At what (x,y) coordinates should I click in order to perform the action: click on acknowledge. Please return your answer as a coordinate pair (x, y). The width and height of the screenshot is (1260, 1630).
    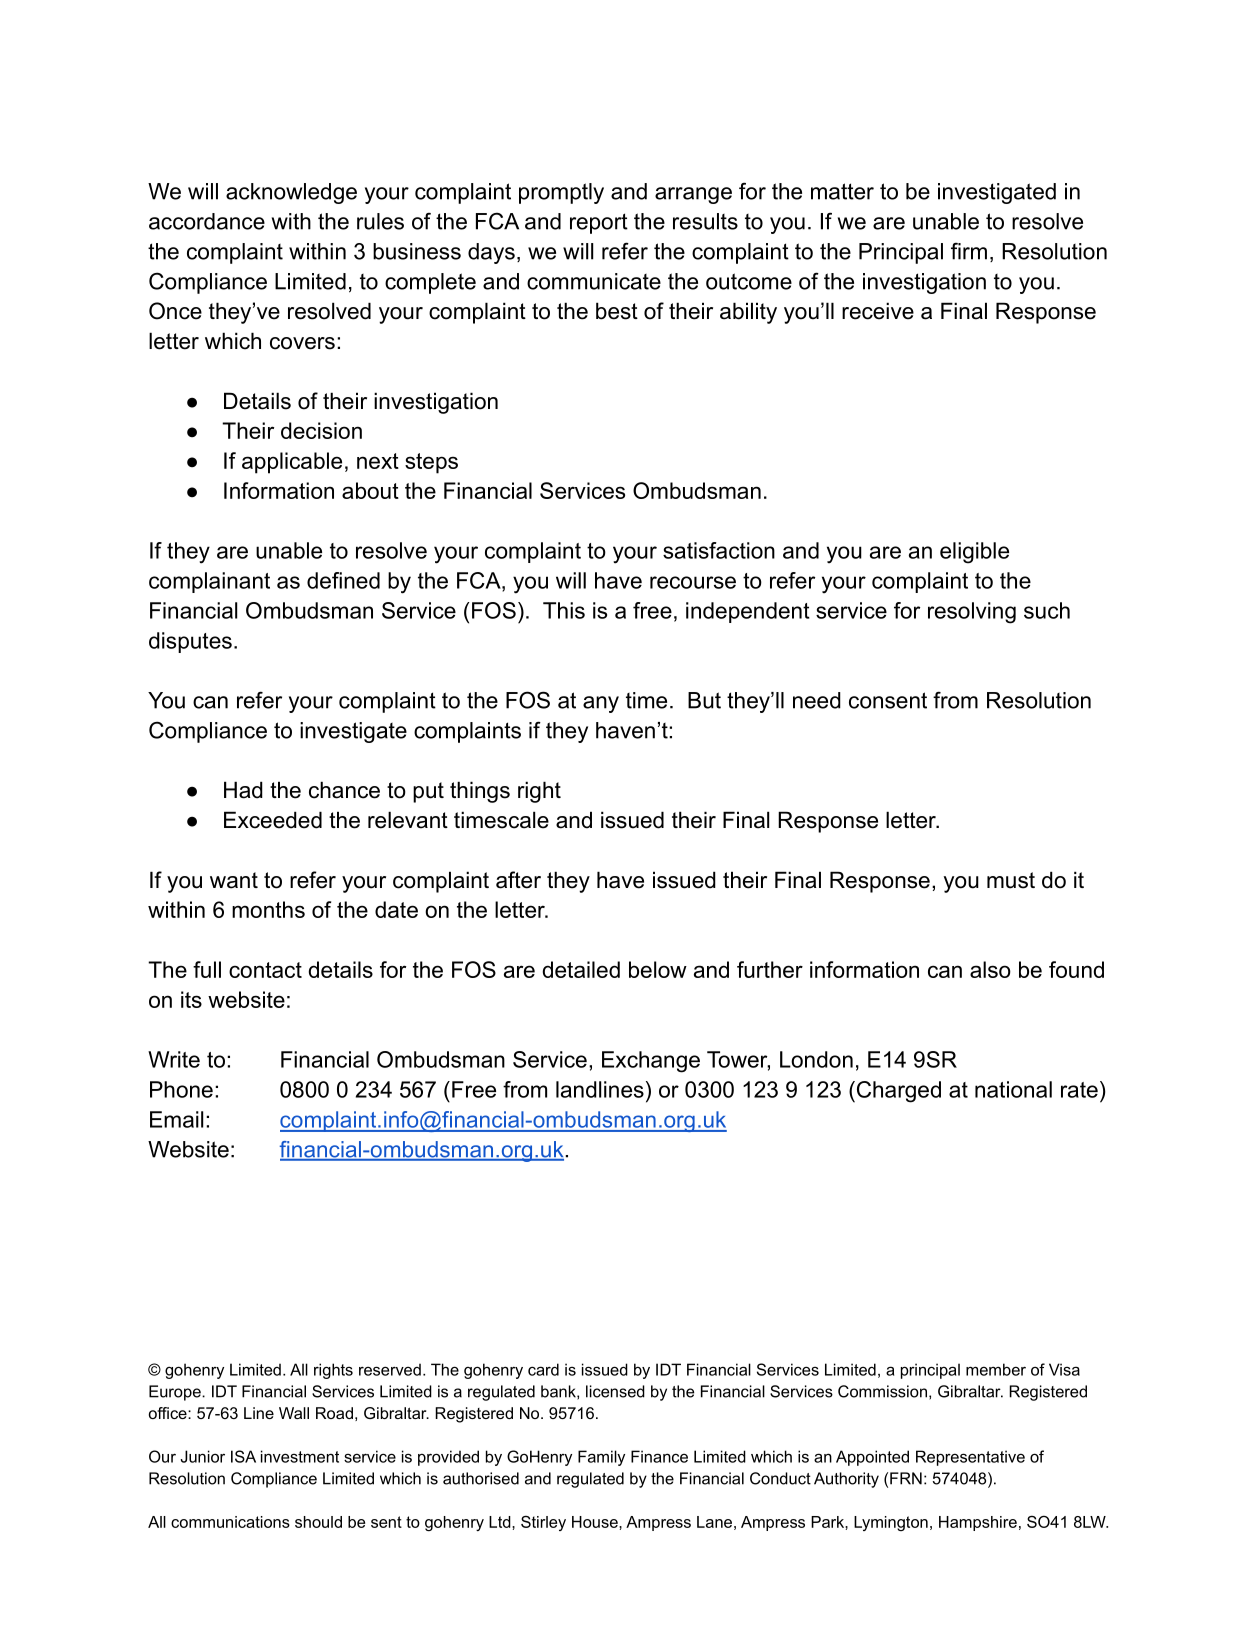
    Looking at the image, I should click on (291, 193).
